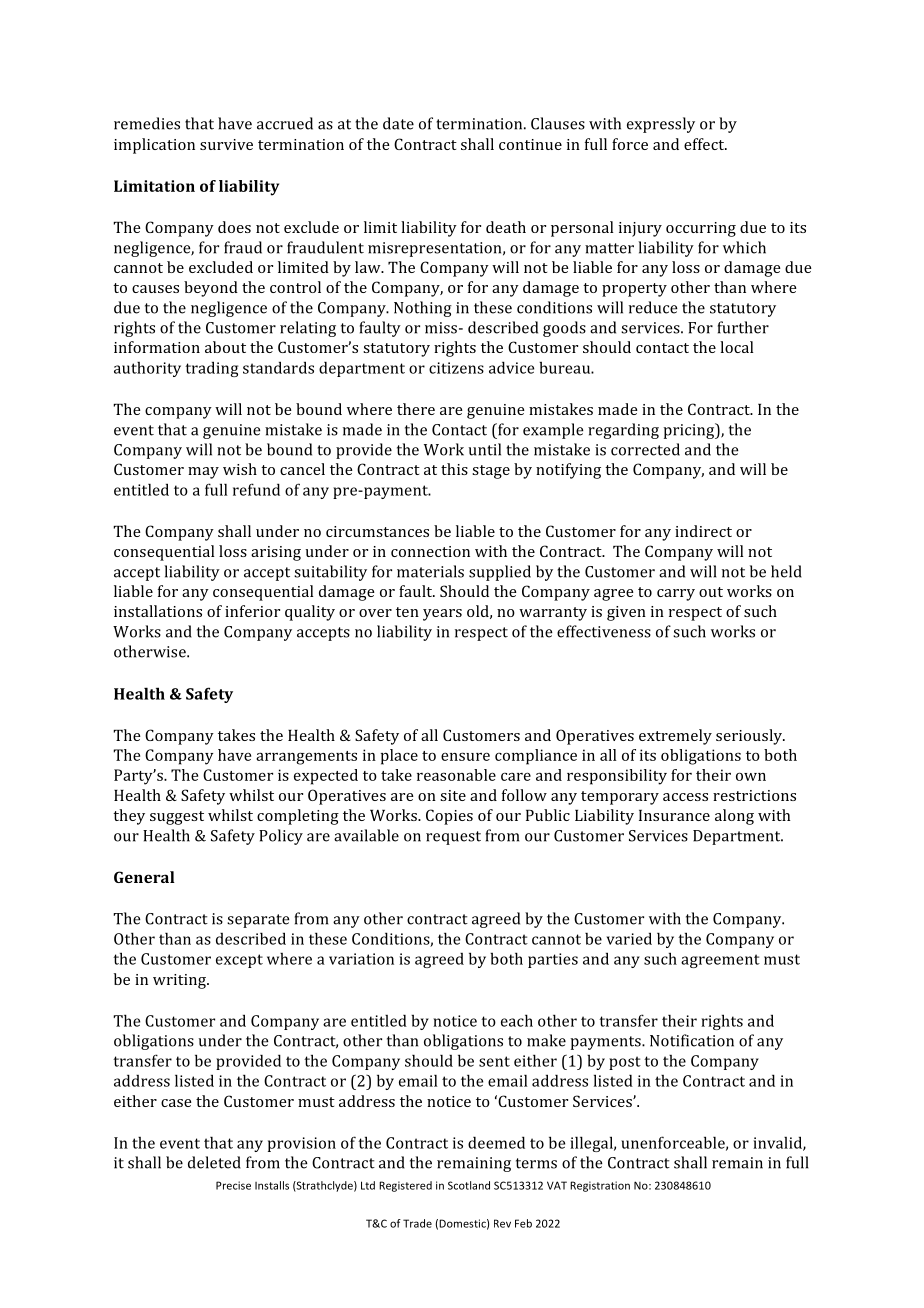 Image resolution: width=924 pixels, height=1308 pixels. Describe the element at coordinates (177, 818) in the screenshot. I see `suggest` at that location.
